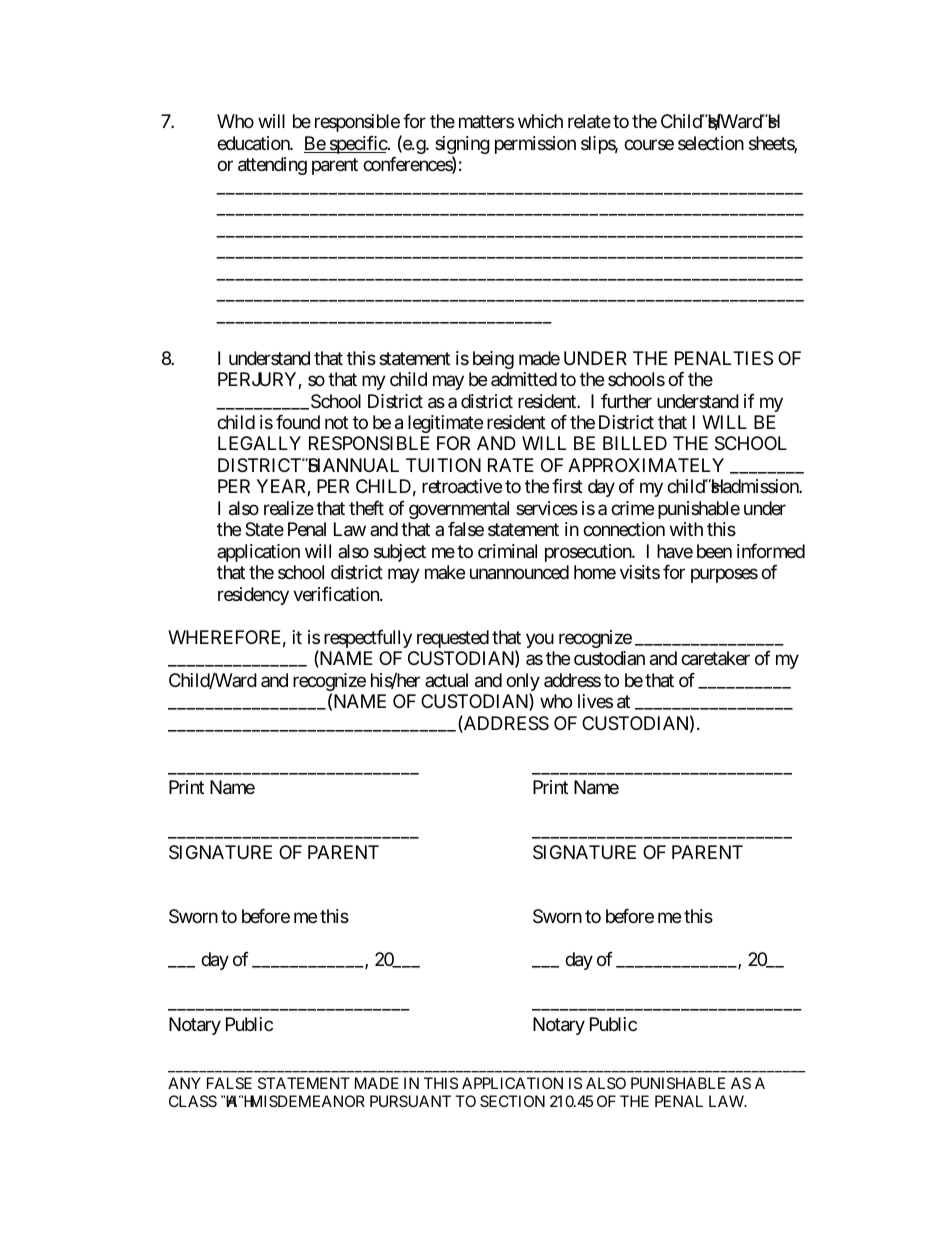  I want to click on selection, so click(711, 143).
